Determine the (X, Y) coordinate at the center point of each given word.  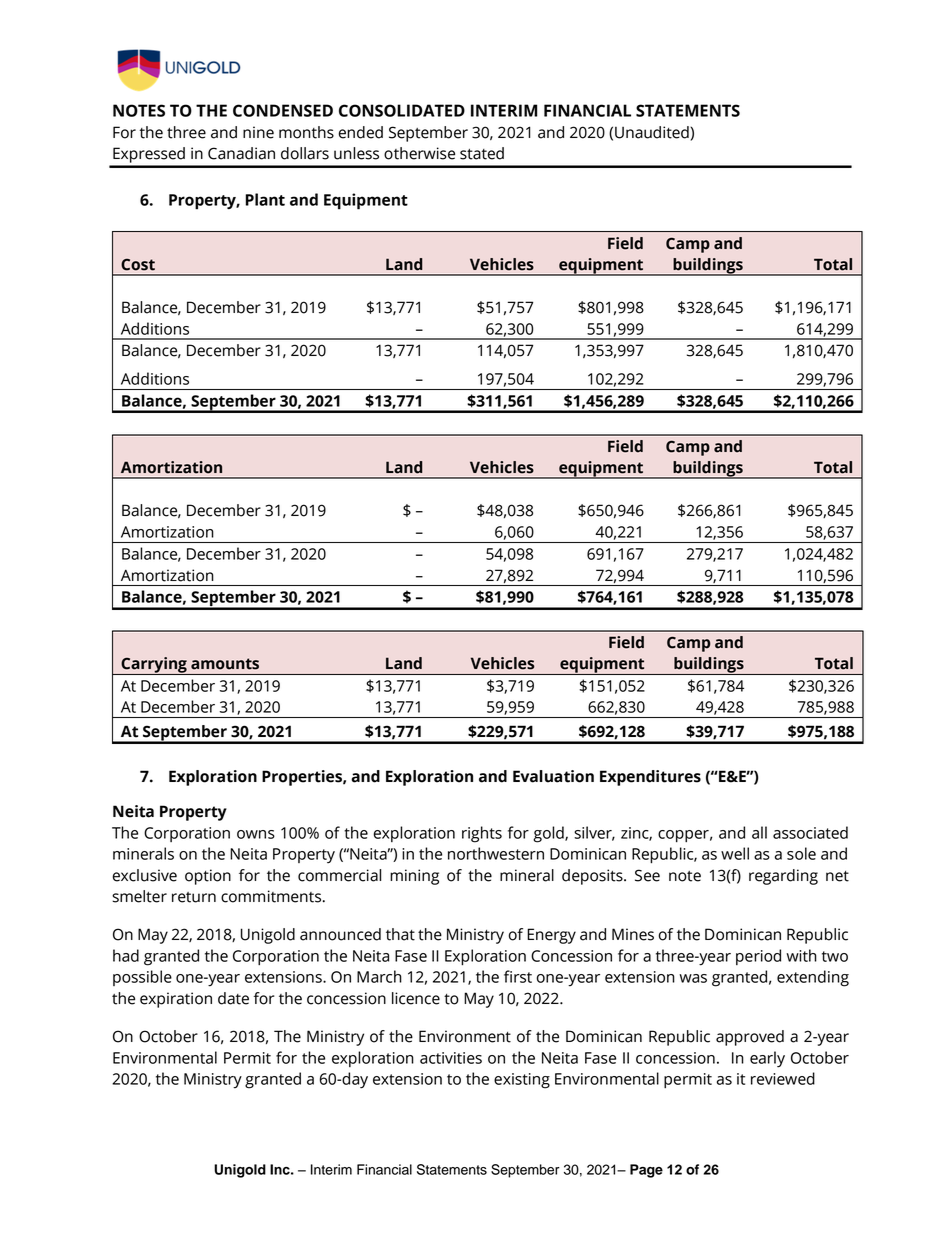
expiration (176, 1000)
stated (482, 153)
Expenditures (650, 778)
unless (356, 153)
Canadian (241, 153)
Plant (265, 199)
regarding (783, 877)
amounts (225, 664)
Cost (138, 265)
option (208, 877)
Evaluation (553, 776)
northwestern (496, 853)
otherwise (419, 153)
